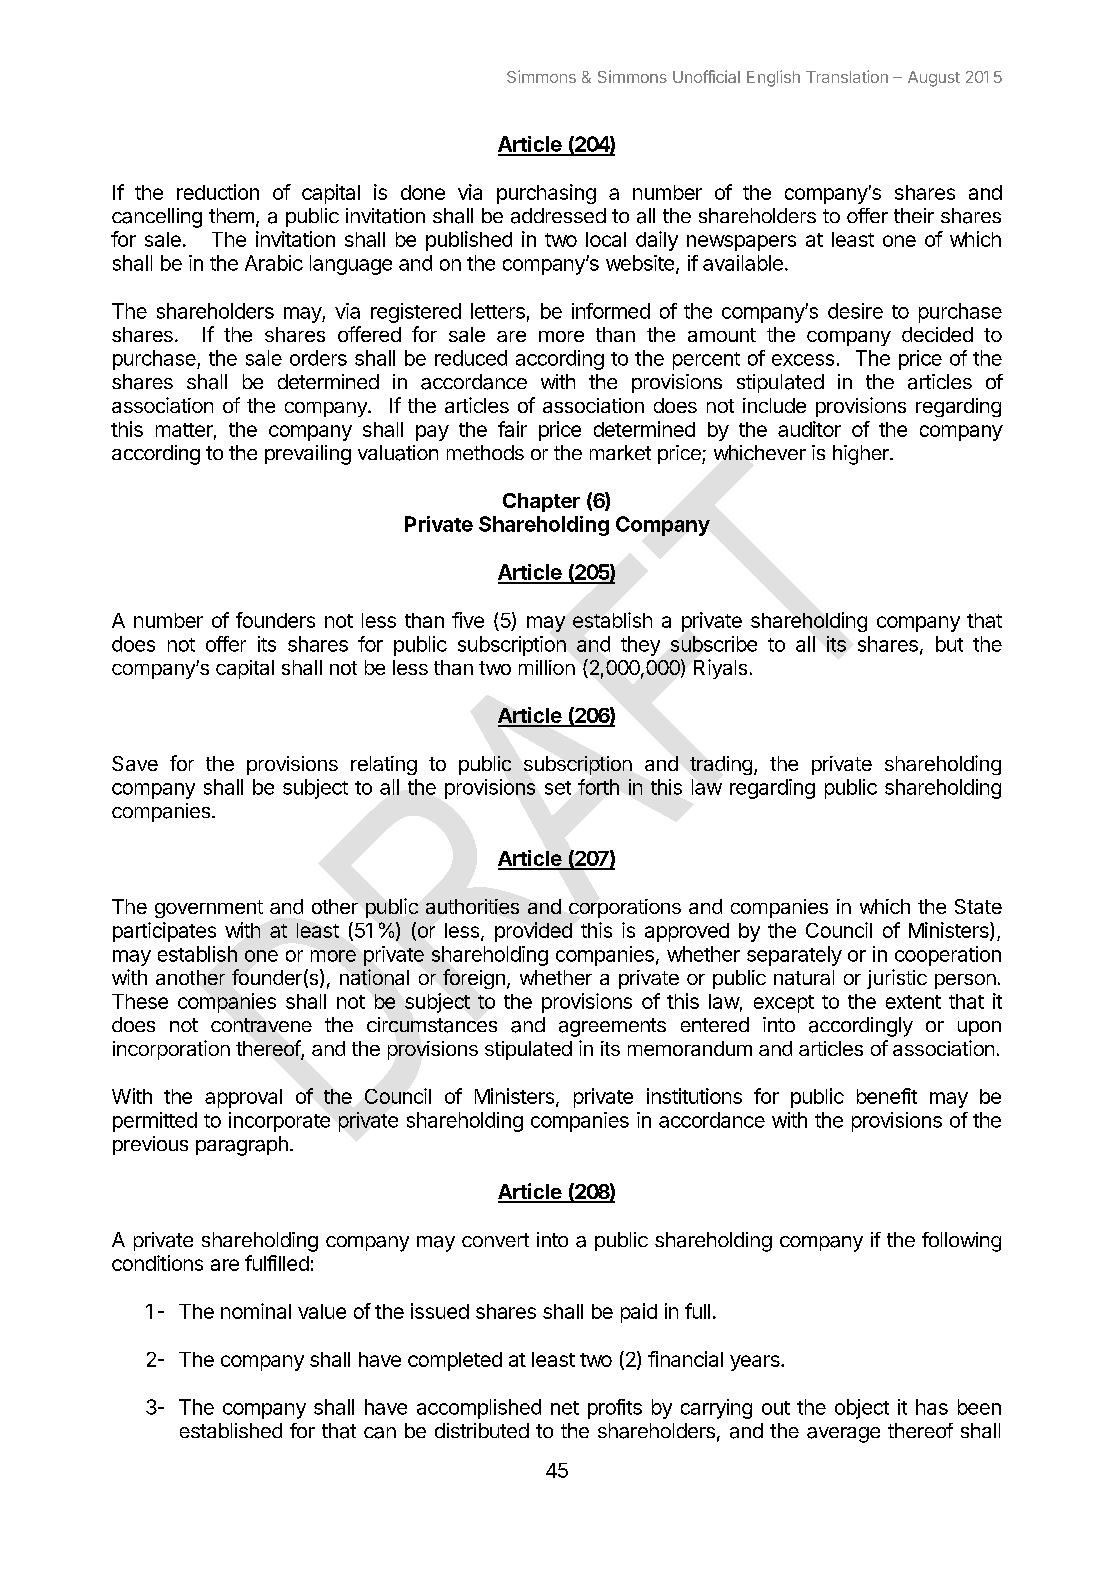 The height and width of the image is (1574, 1113). What do you see at coordinates (847, 76) in the image?
I see `Translation` at bounding box center [847, 76].
